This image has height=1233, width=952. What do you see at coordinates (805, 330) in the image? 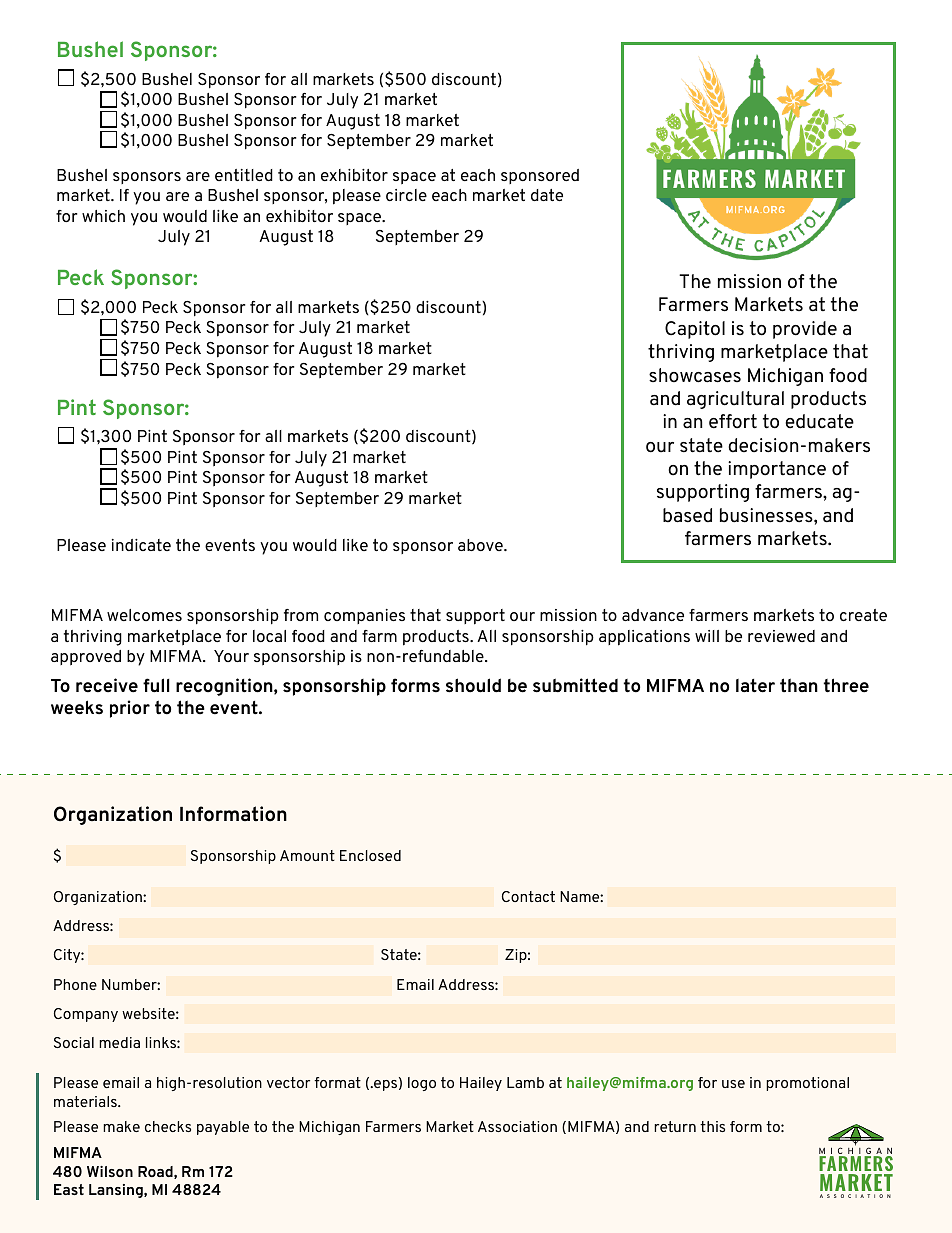
I see `provide` at bounding box center [805, 330].
